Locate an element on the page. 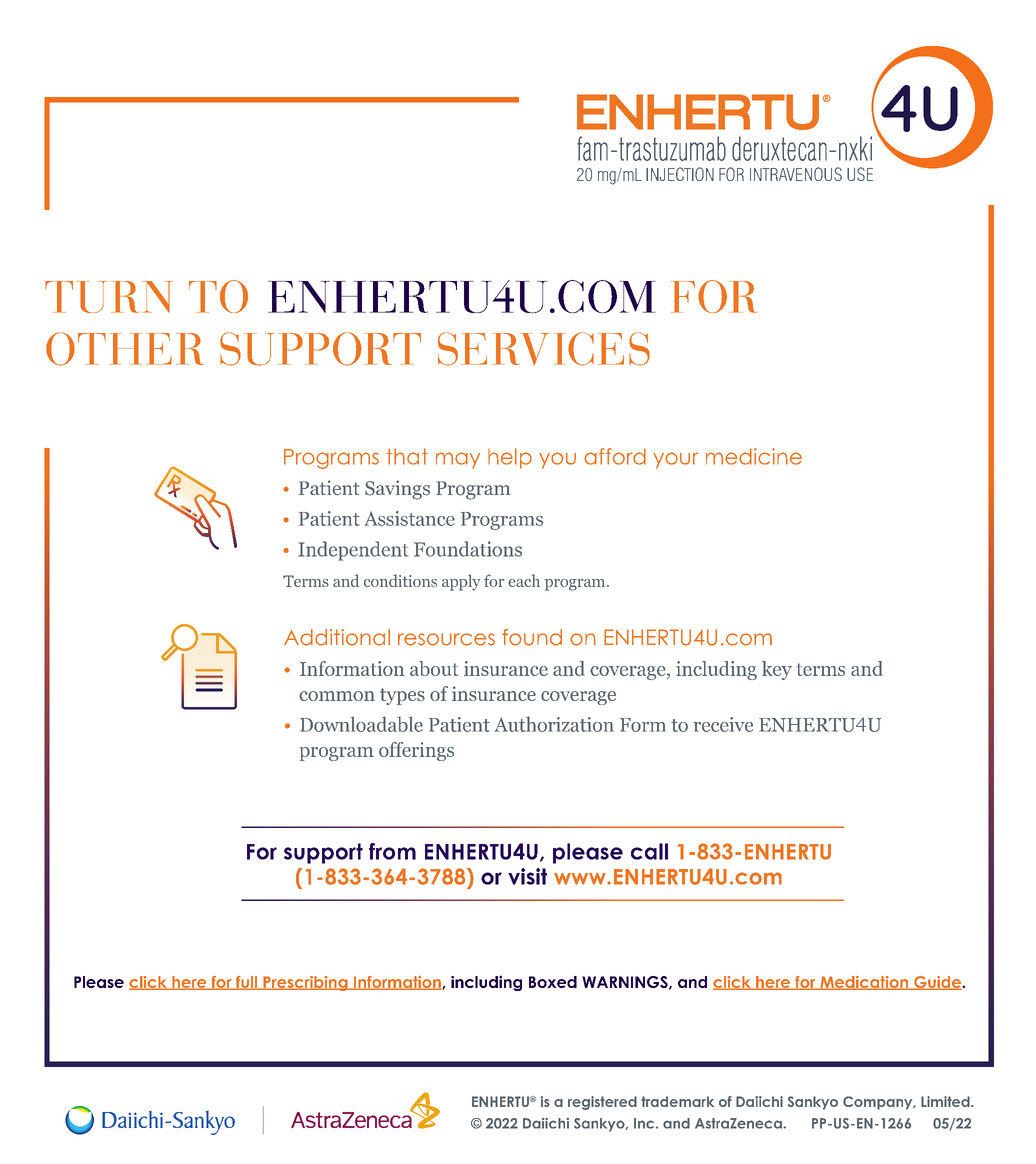 The height and width of the document is (1164, 1036). OTHER is located at coordinates (125, 349).
